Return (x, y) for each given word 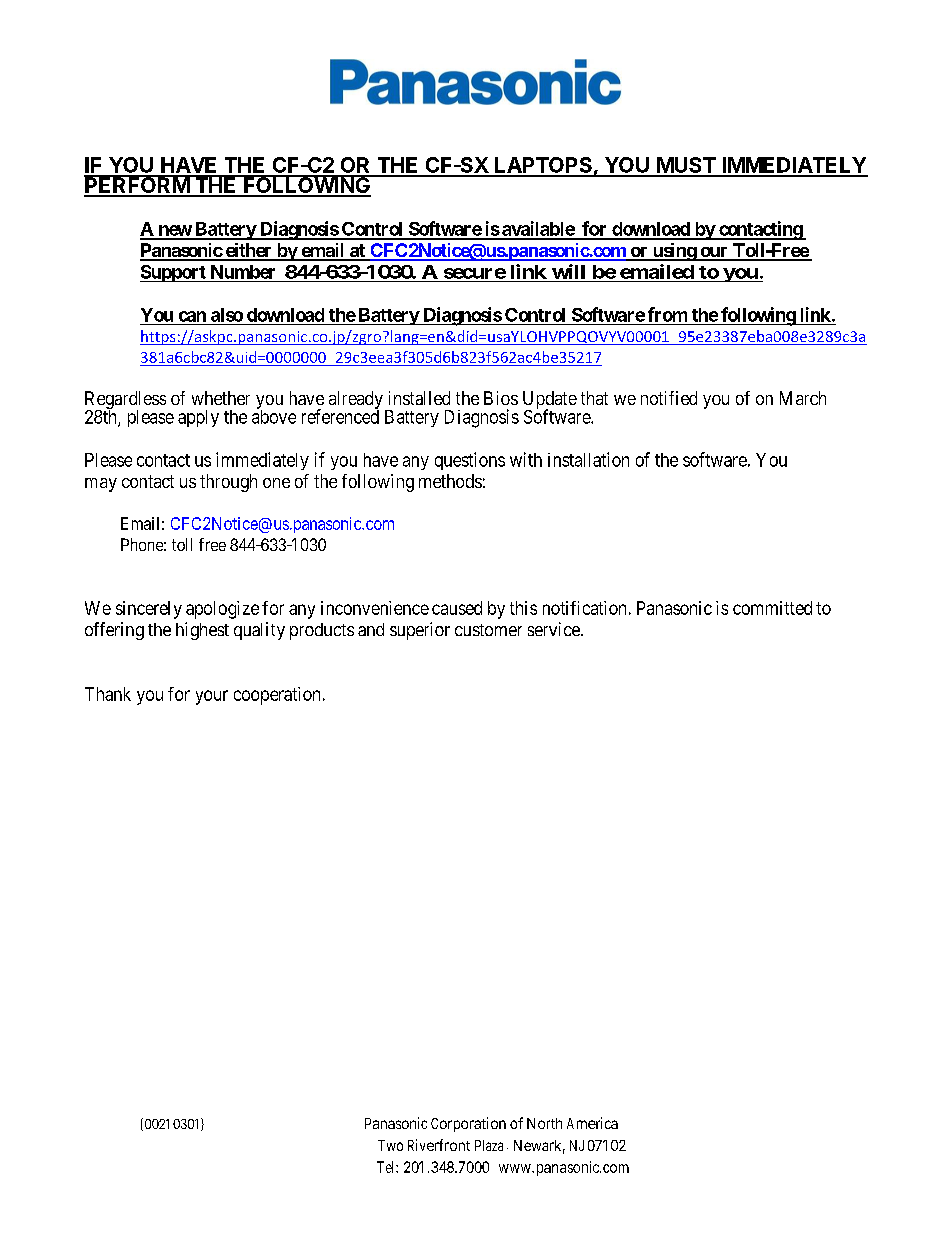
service (555, 629)
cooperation (277, 696)
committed (772, 608)
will (568, 271)
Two (390, 1145)
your (212, 697)
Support (174, 273)
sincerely (149, 610)
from (667, 314)
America (592, 1123)
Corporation (468, 1124)
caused (457, 608)
